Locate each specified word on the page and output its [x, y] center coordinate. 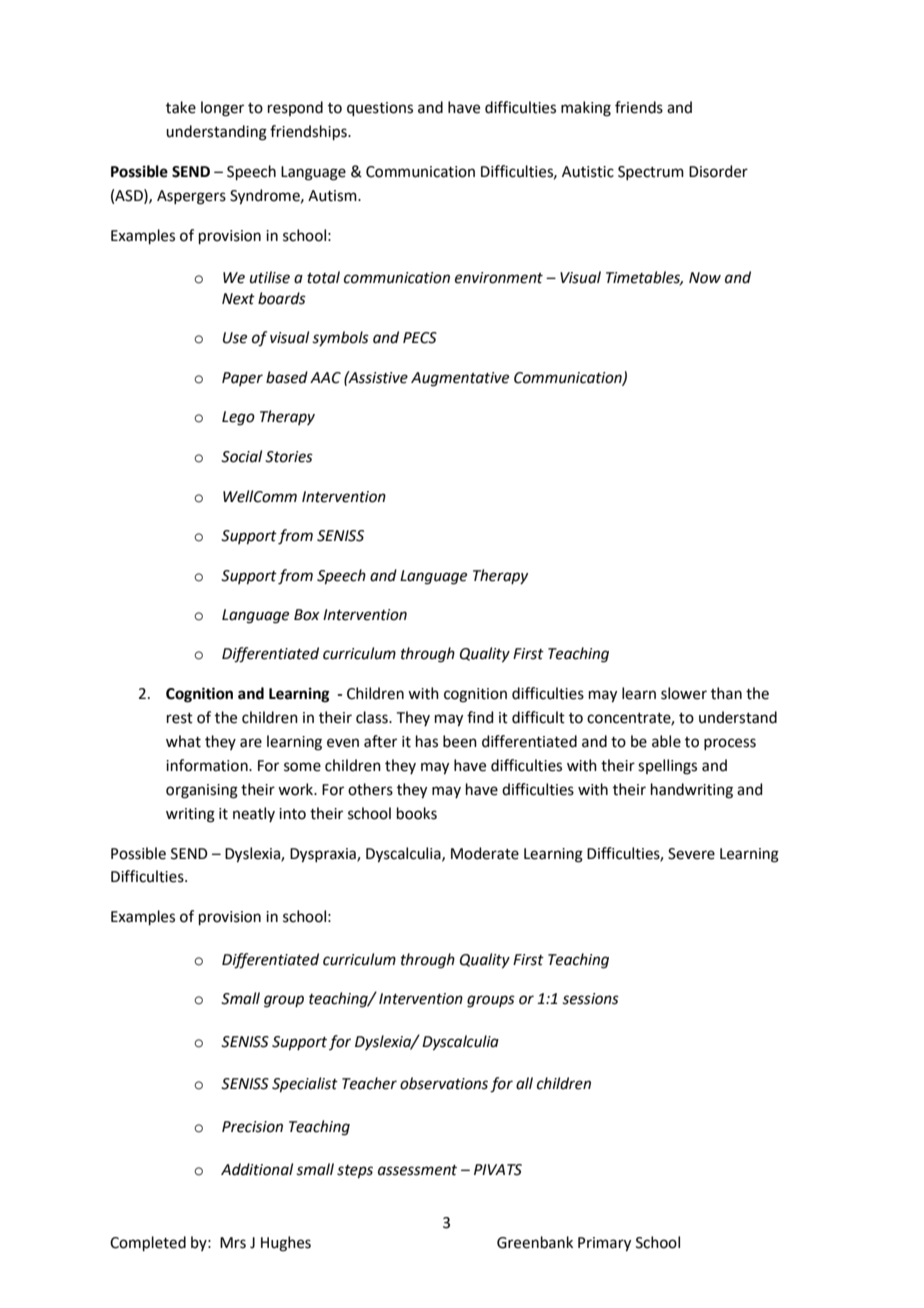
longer [222, 109]
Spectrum [651, 173]
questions [380, 109]
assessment [417, 1170]
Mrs [233, 1243]
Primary [604, 1244]
